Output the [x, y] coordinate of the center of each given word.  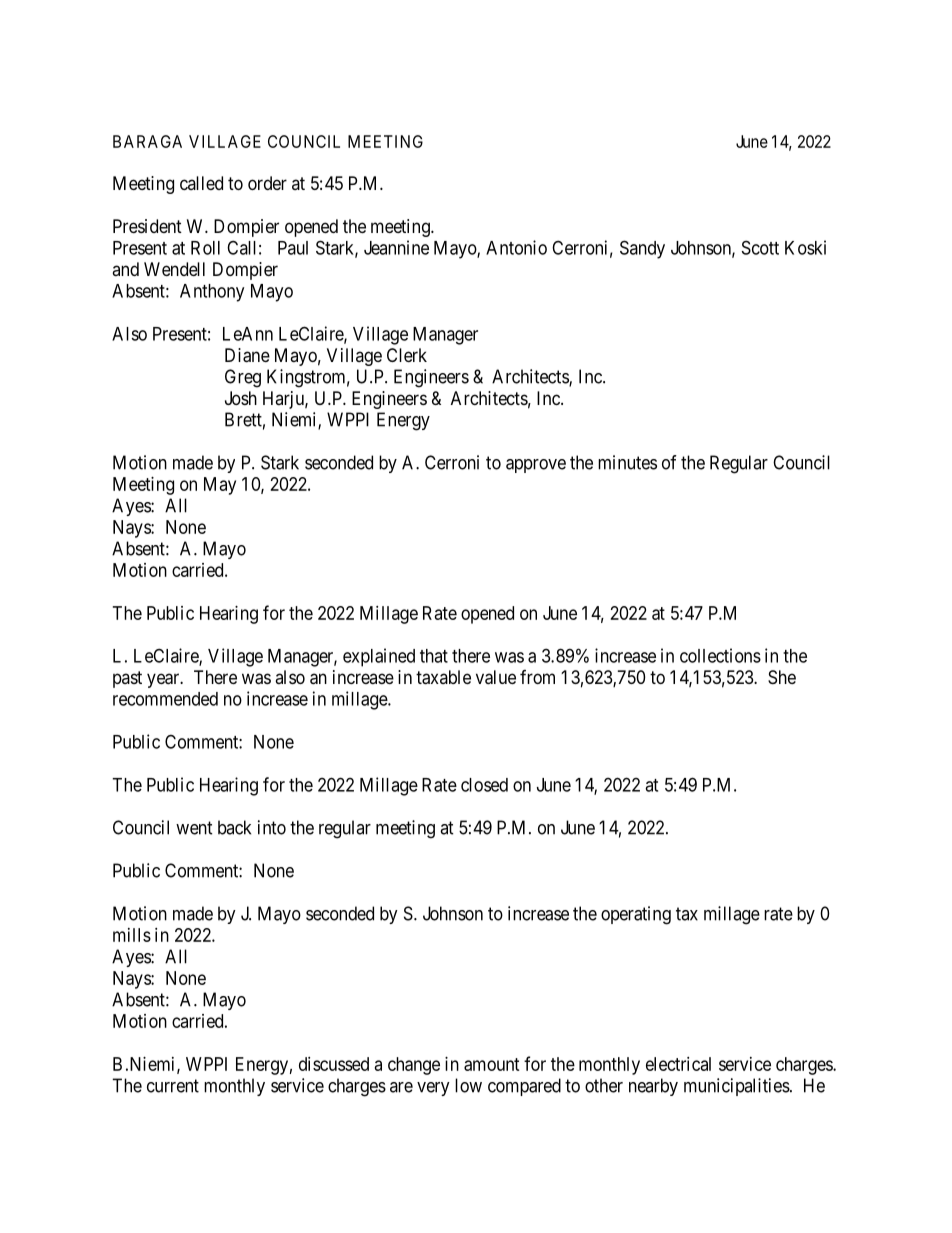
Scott [760, 247]
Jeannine [396, 247]
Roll [205, 248]
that [434, 656]
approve [536, 466]
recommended [165, 699]
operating [636, 915]
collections [720, 655]
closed [484, 785]
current [173, 1086]
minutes [627, 462]
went [194, 828]
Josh [241, 398]
